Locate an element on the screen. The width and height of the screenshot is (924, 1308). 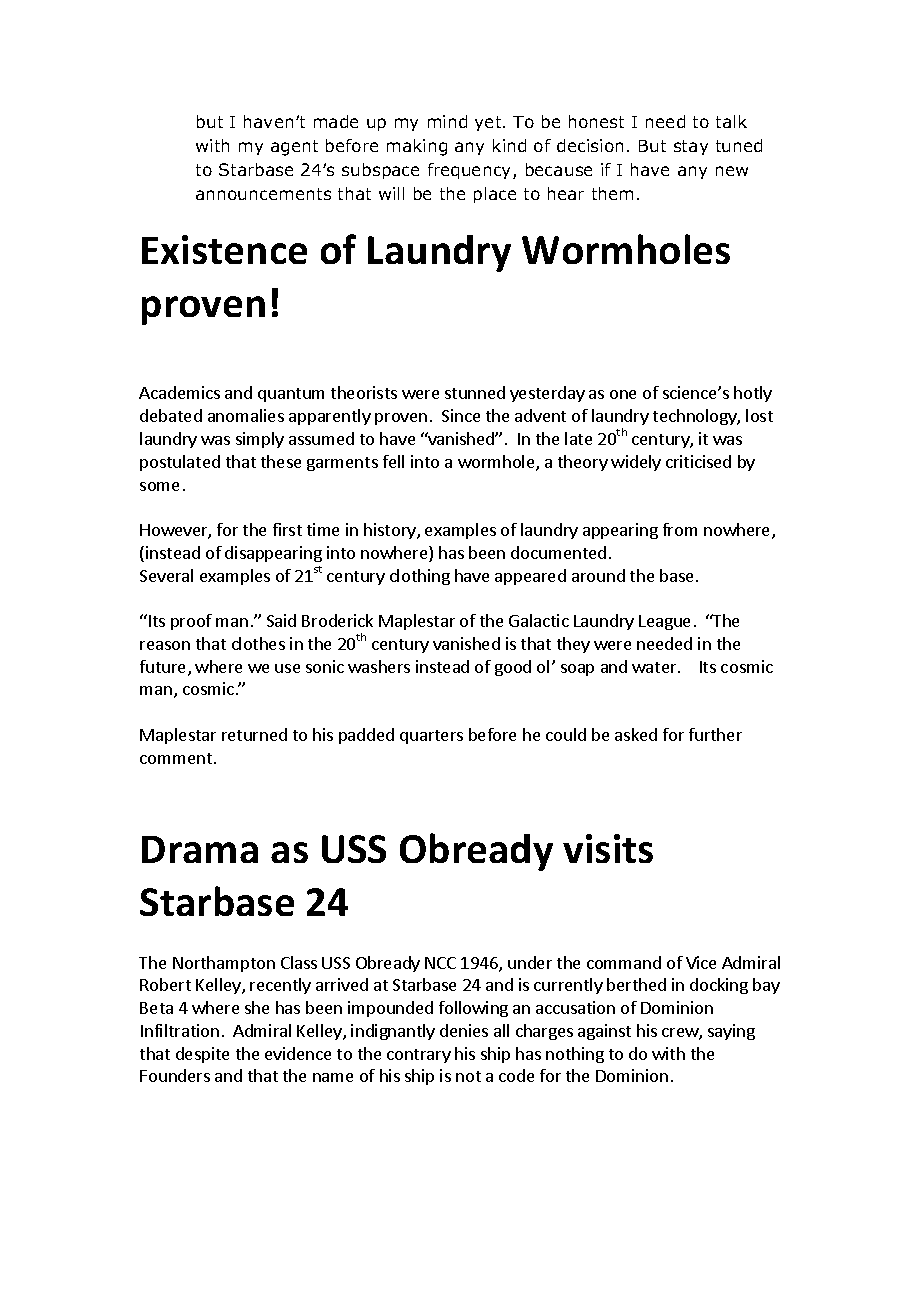
despite is located at coordinates (202, 1055).
